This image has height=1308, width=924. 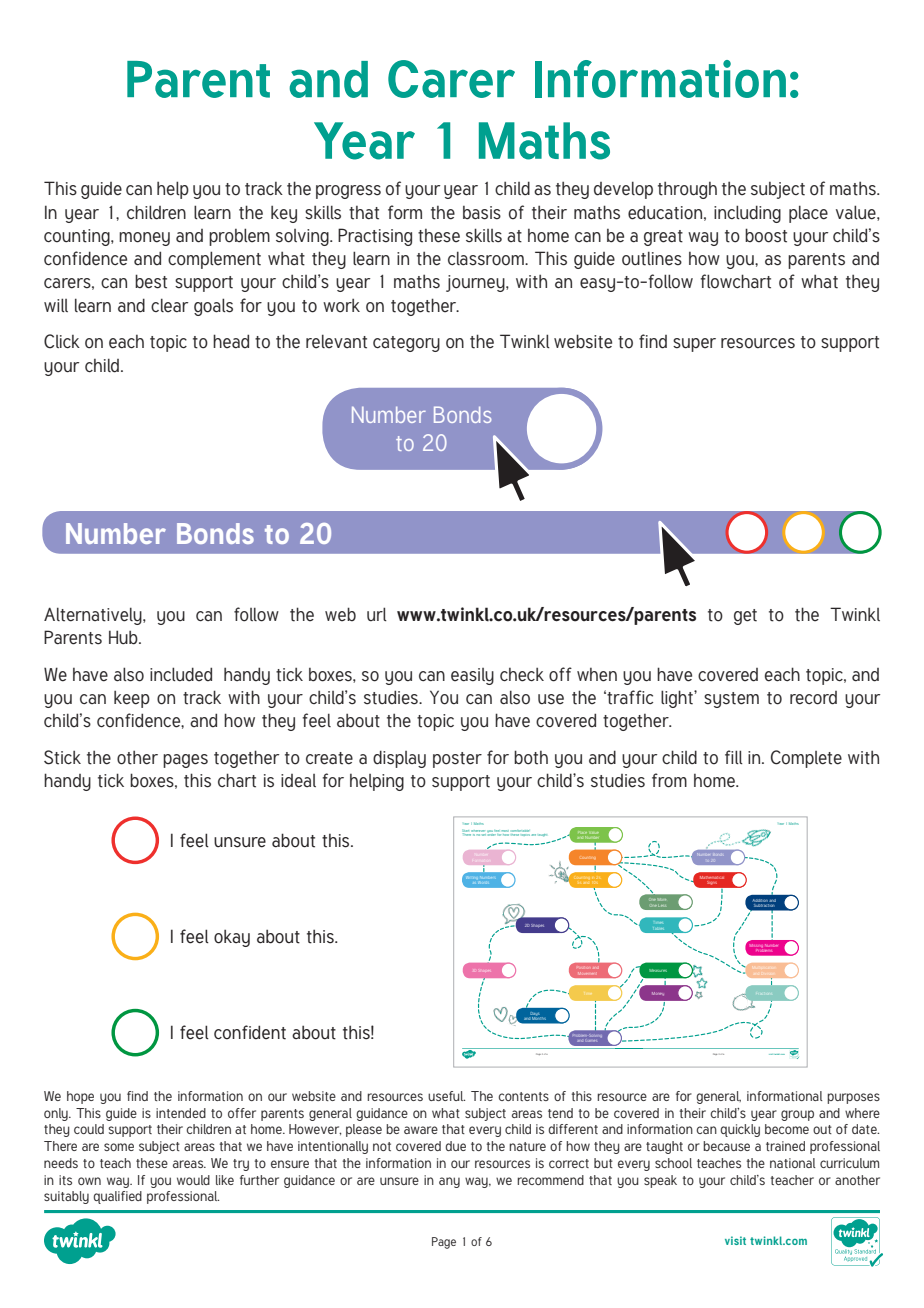 What do you see at coordinates (694, 345) in the image?
I see `super` at bounding box center [694, 345].
